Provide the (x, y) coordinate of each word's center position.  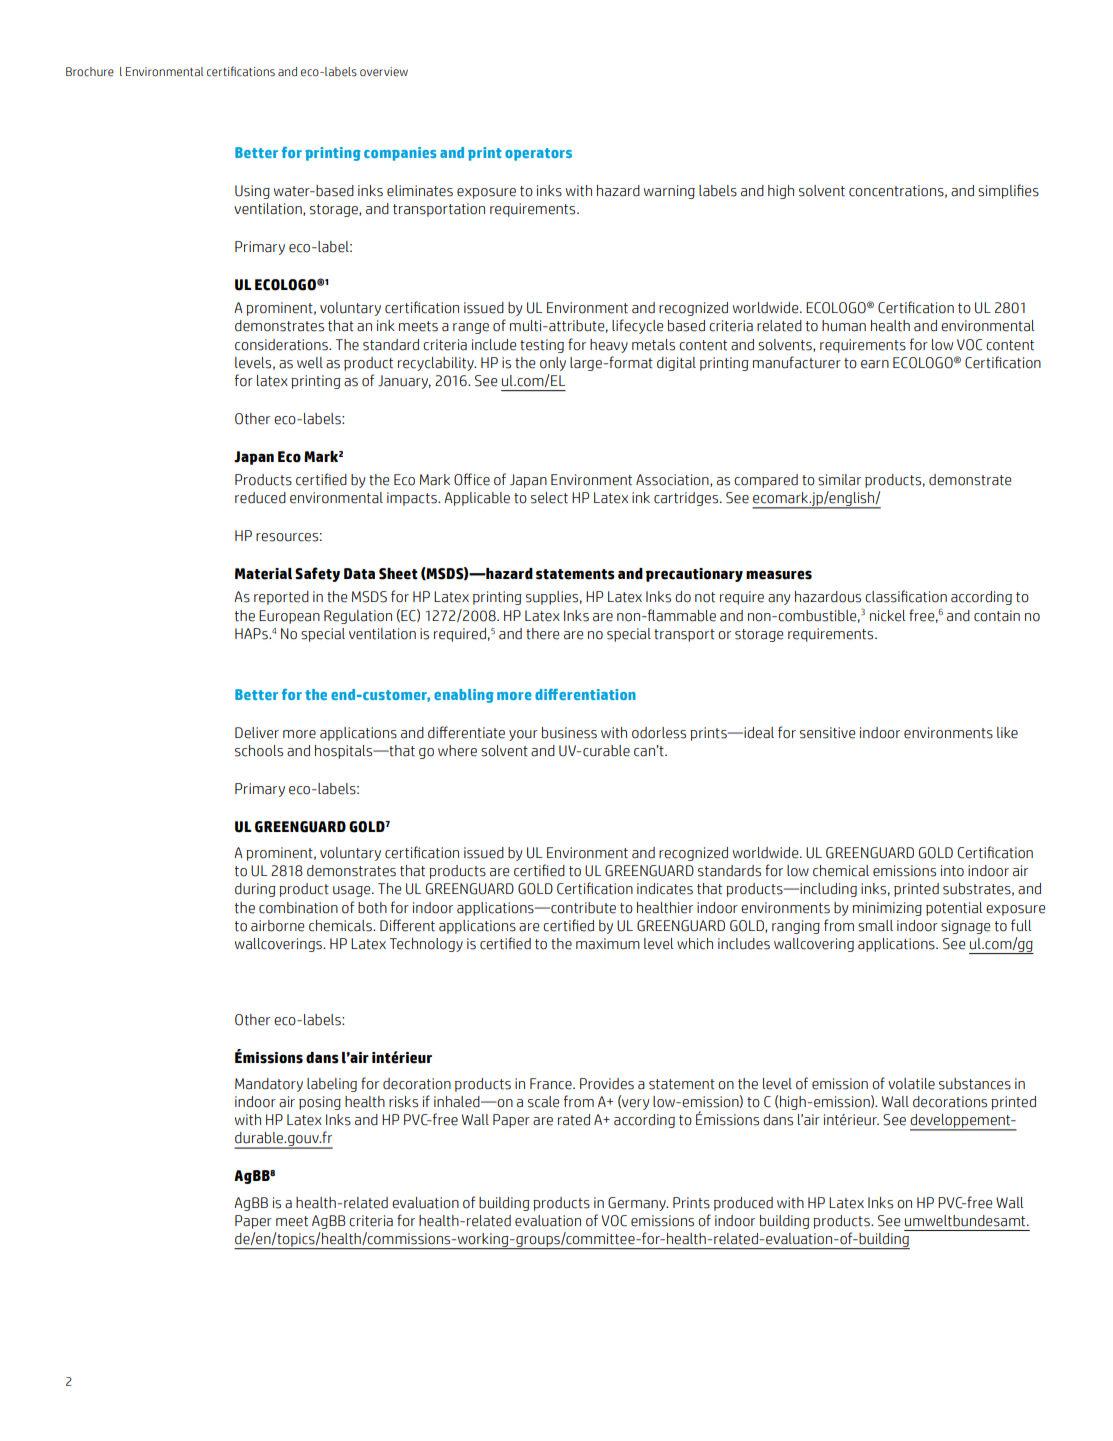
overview (384, 72)
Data (359, 574)
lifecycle (637, 326)
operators (538, 154)
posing (320, 1103)
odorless (659, 733)
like (1007, 733)
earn (875, 364)
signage (965, 927)
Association (673, 480)
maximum (608, 944)
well (310, 363)
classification (906, 596)
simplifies (1008, 191)
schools (259, 751)
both (372, 908)
